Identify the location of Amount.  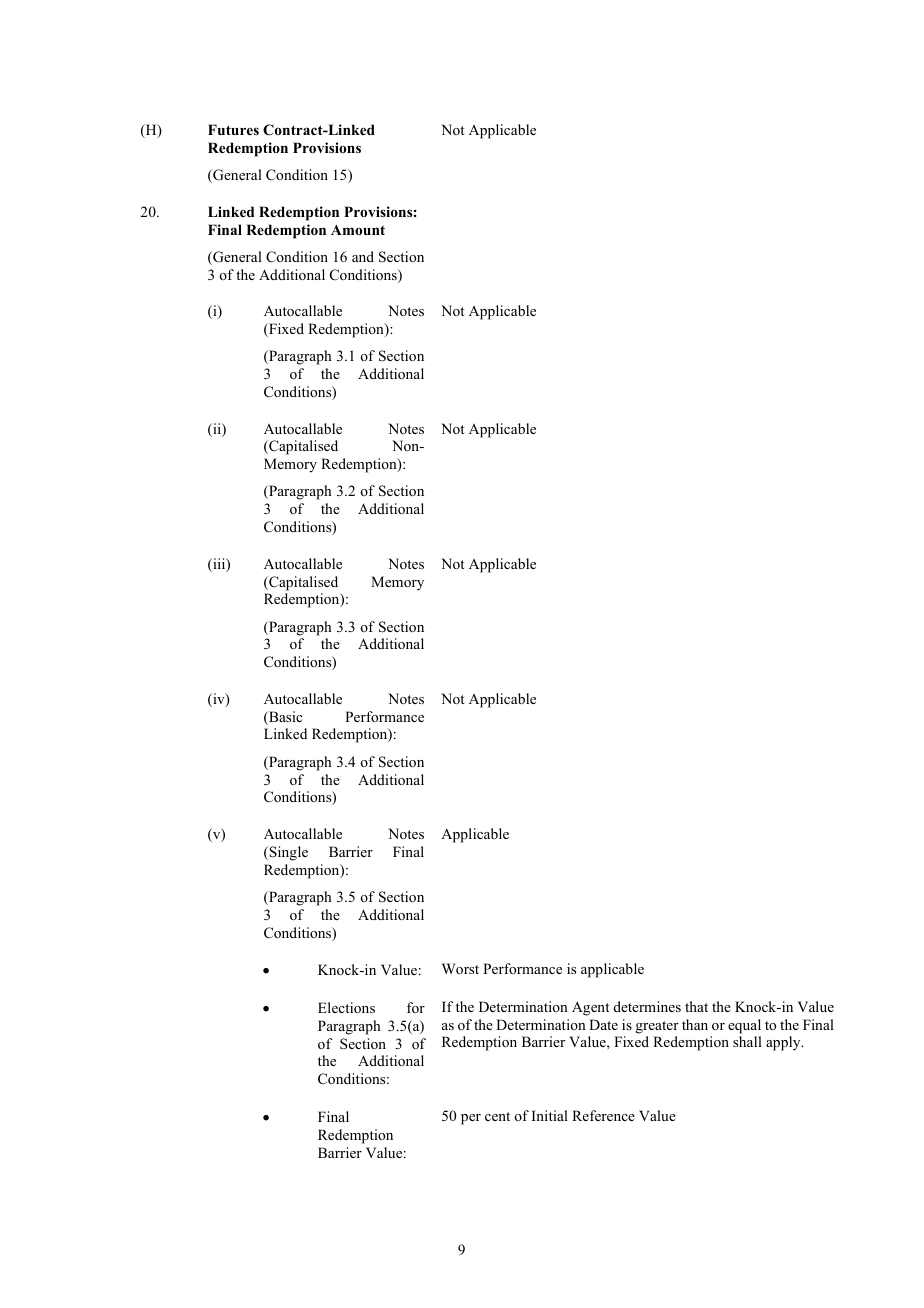
(358, 230).
